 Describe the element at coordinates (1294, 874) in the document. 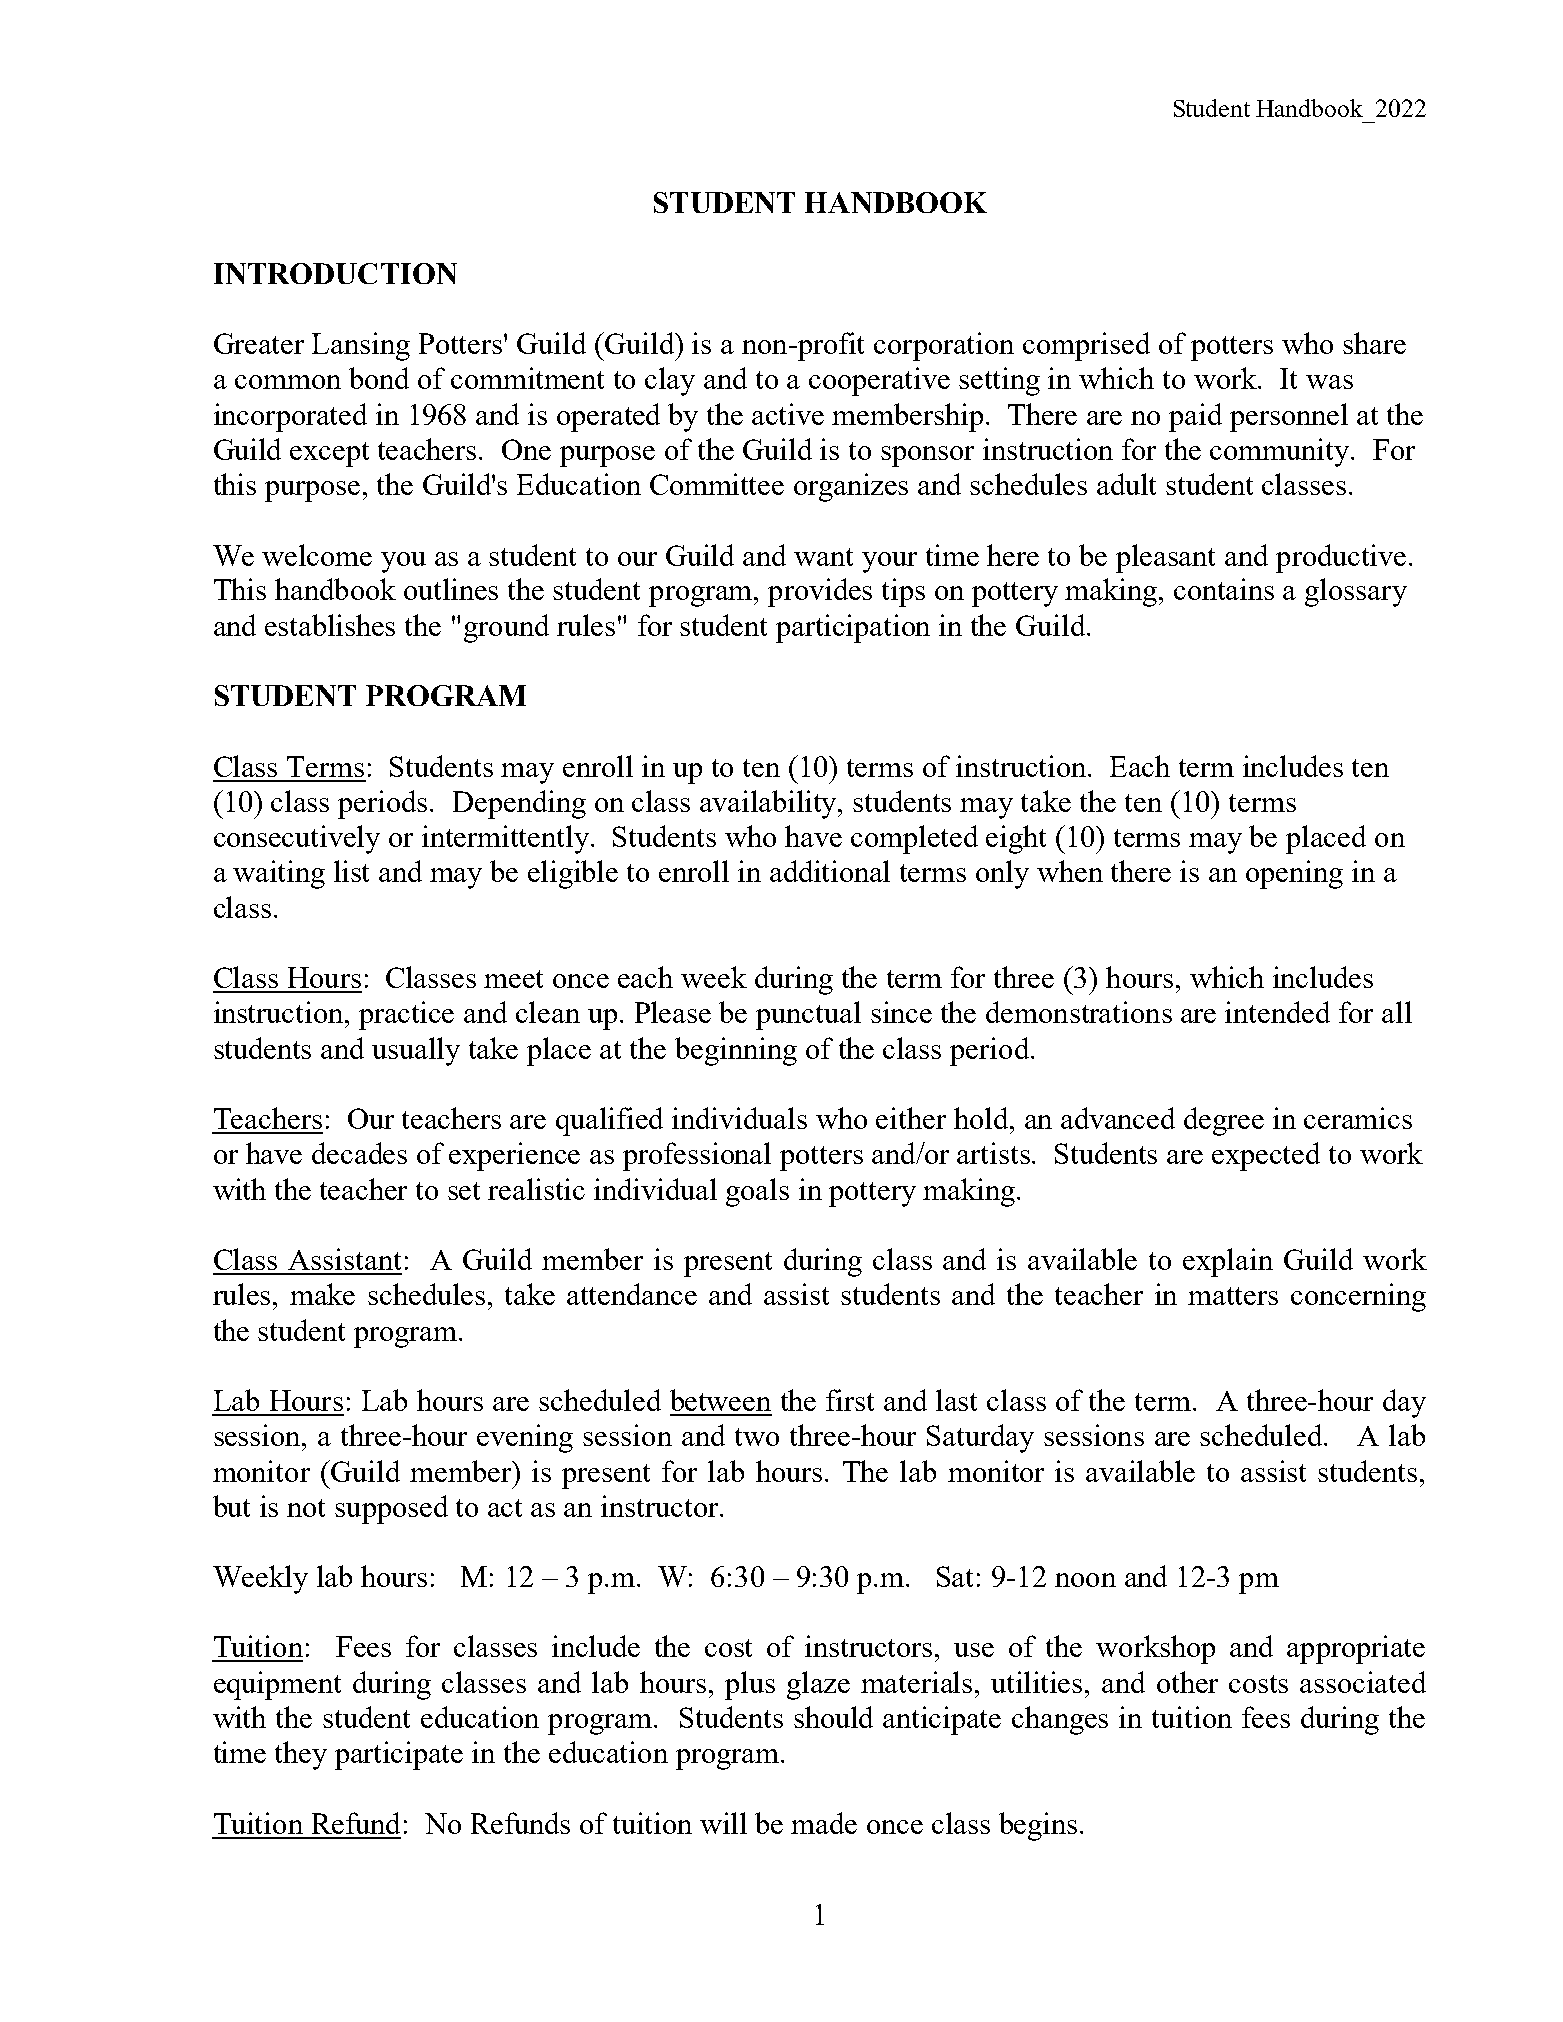

I see `opening` at that location.
